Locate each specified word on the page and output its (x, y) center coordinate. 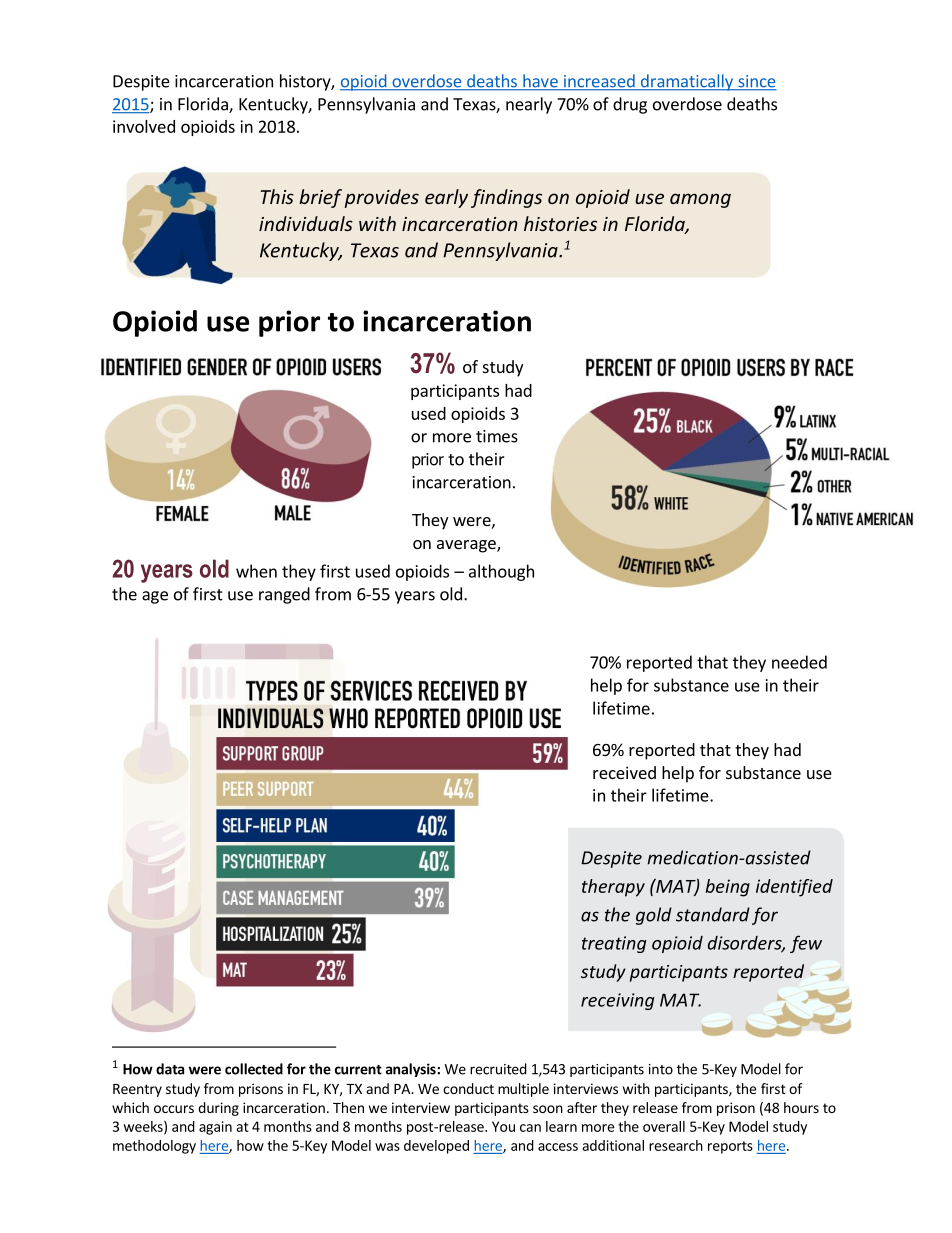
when (256, 571)
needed (799, 662)
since (756, 82)
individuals (306, 223)
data (170, 1069)
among (700, 200)
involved (144, 126)
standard (713, 914)
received (624, 772)
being (727, 888)
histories (560, 223)
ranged (284, 595)
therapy (613, 888)
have (540, 82)
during (218, 1109)
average (467, 546)
